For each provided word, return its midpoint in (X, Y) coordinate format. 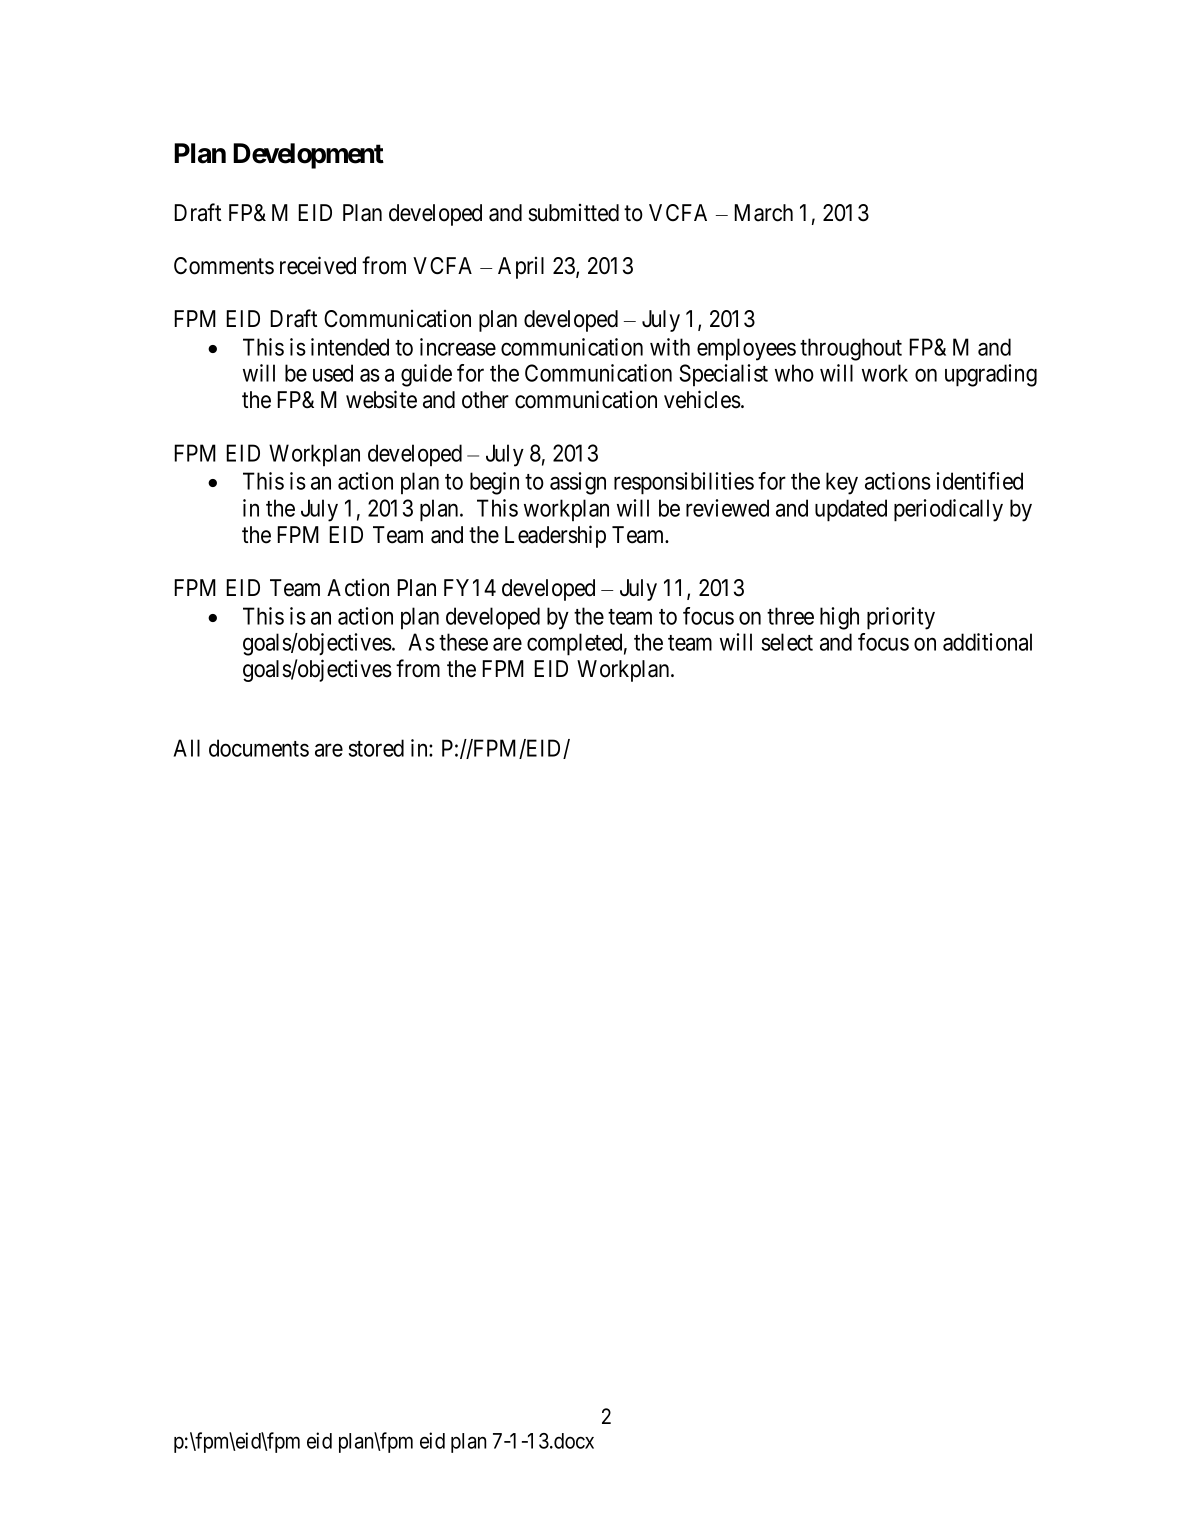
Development (308, 156)
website (381, 399)
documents (259, 748)
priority (901, 618)
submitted (573, 213)
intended (350, 347)
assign (578, 483)
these (463, 642)
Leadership (555, 536)
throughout (851, 349)
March (763, 213)
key (842, 483)
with (670, 347)
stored (376, 748)
